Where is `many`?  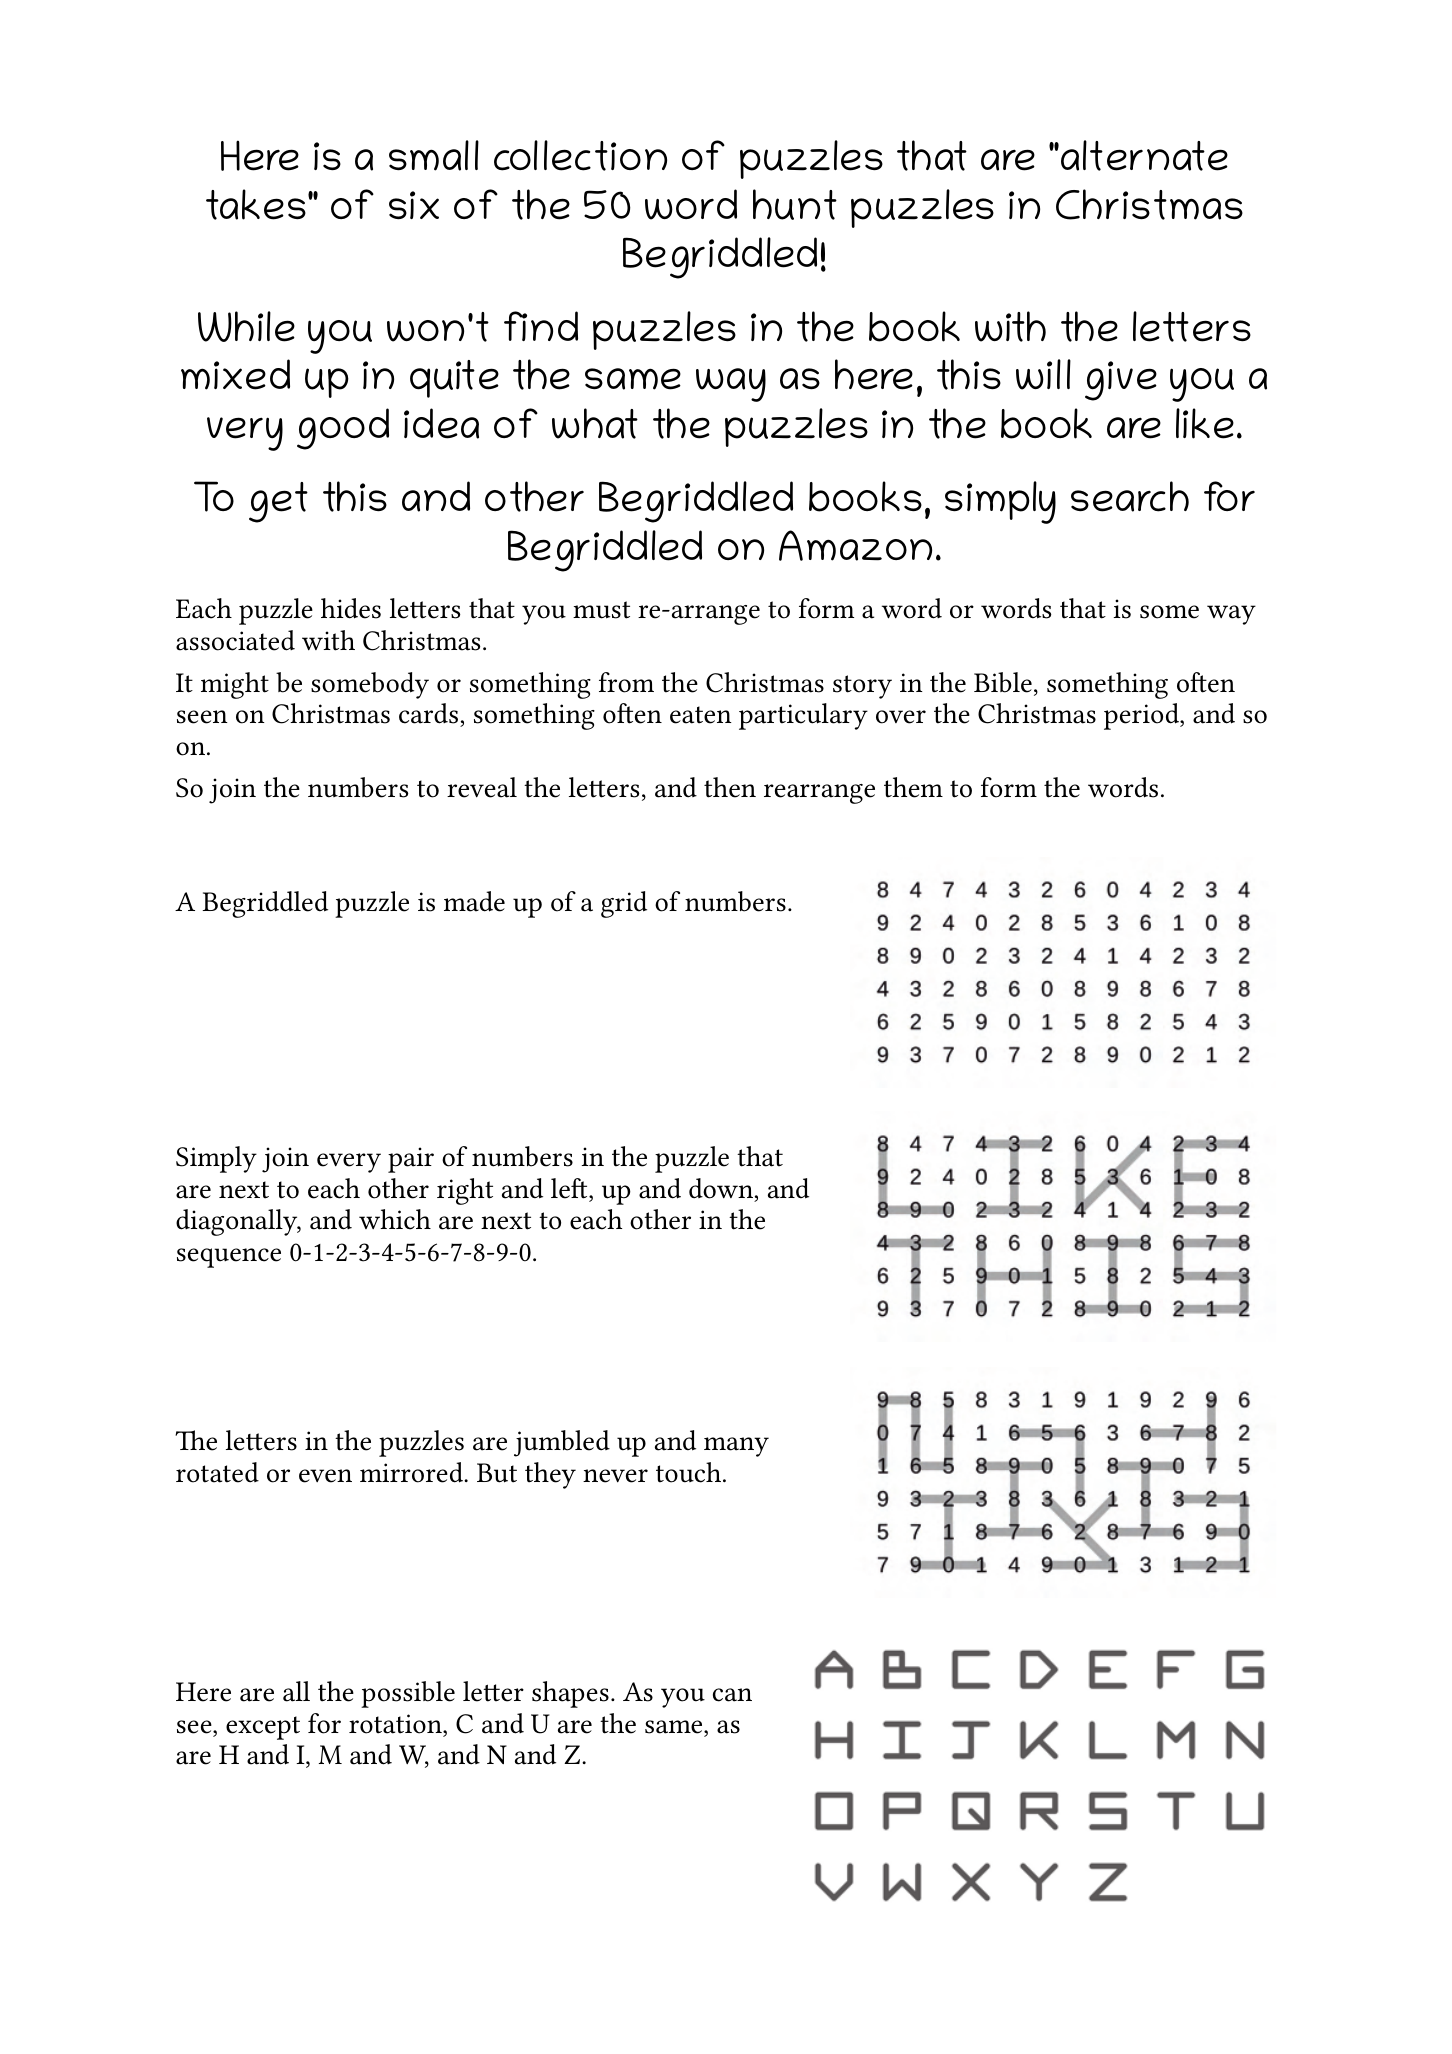 many is located at coordinates (736, 1447).
